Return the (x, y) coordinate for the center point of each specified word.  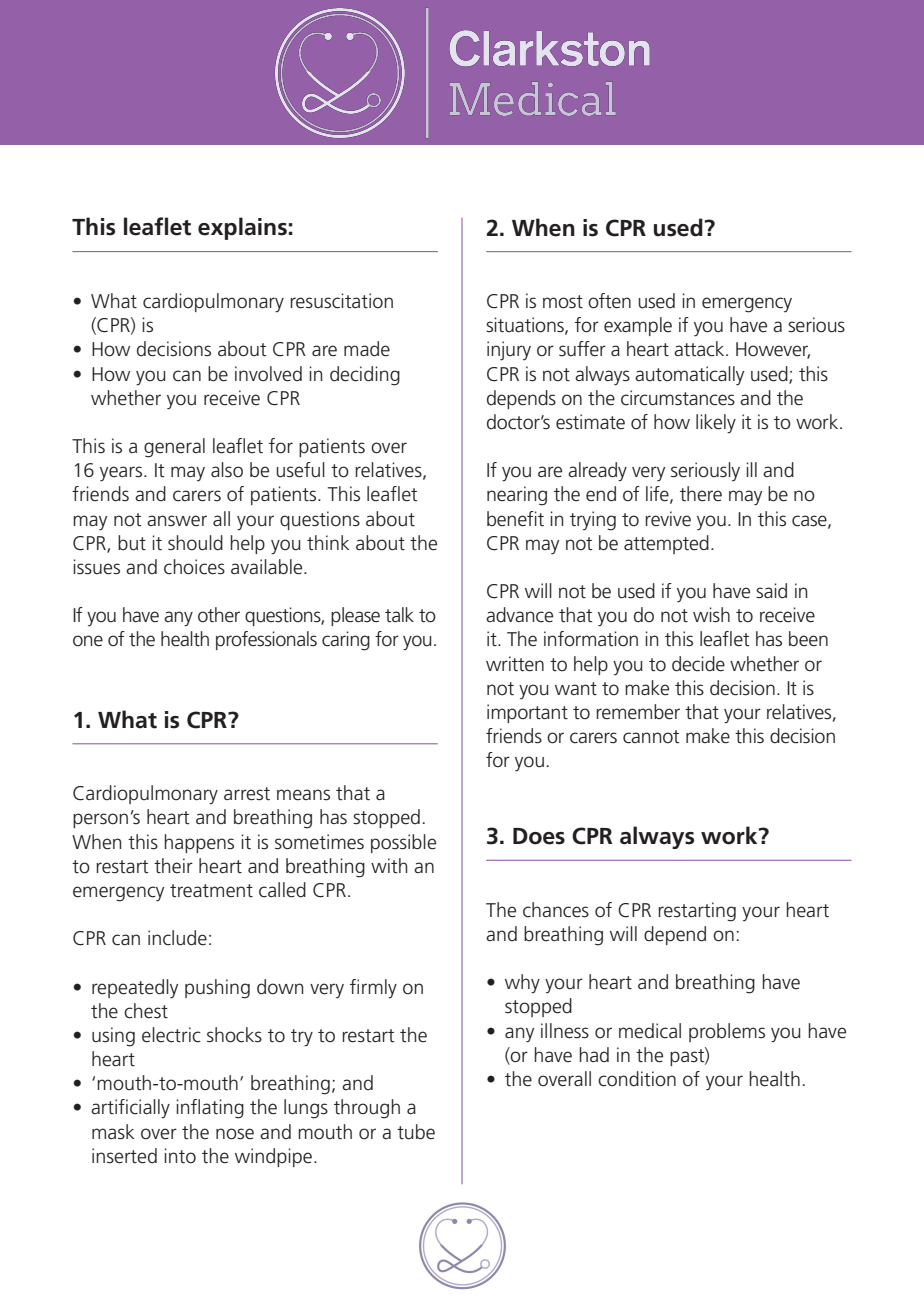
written (515, 664)
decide (698, 664)
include (177, 938)
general (174, 448)
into (180, 1156)
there (701, 494)
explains (242, 228)
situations (526, 326)
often (609, 301)
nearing (517, 496)
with (389, 866)
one (88, 641)
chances (556, 910)
